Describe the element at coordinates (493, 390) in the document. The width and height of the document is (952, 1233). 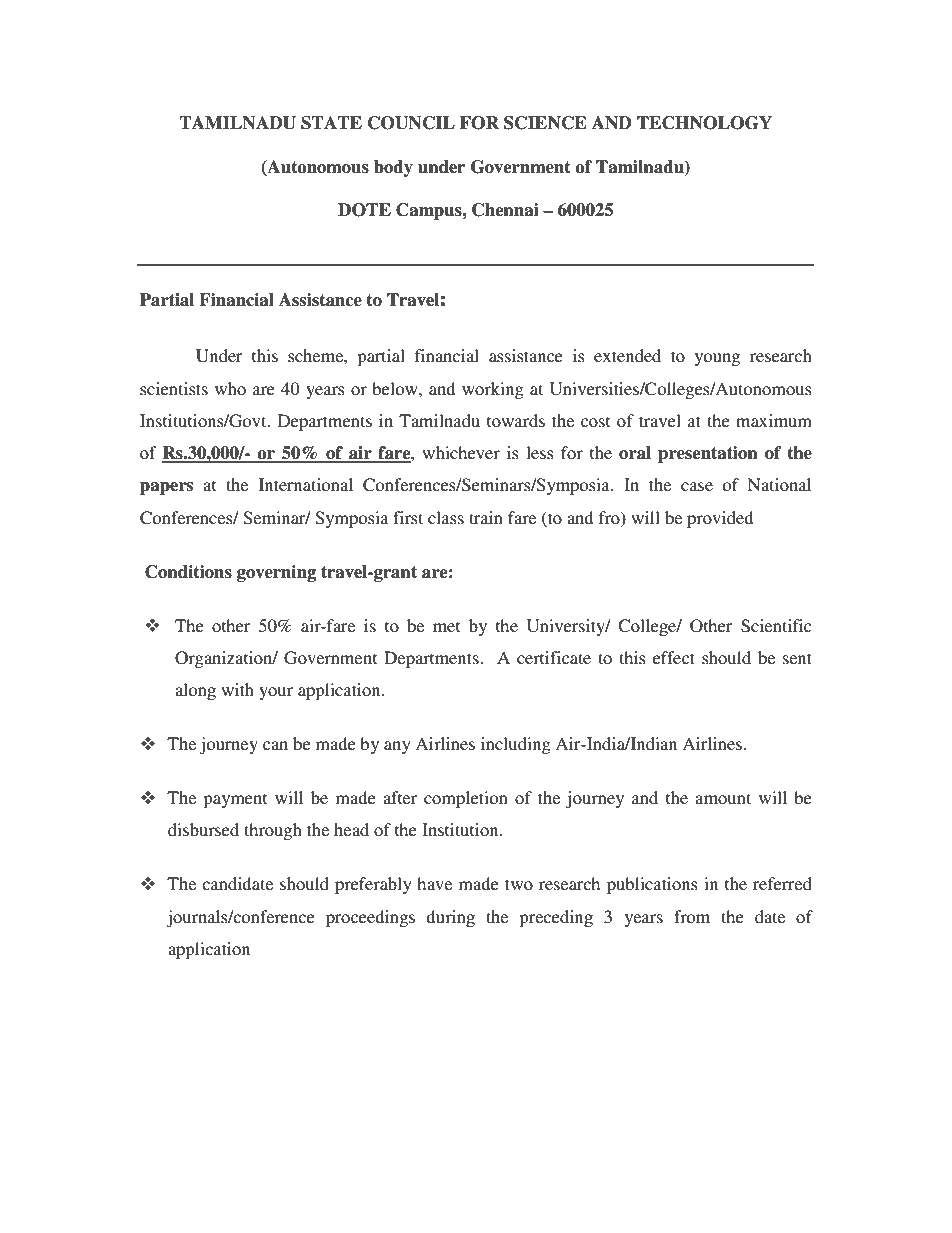
I see `working` at that location.
